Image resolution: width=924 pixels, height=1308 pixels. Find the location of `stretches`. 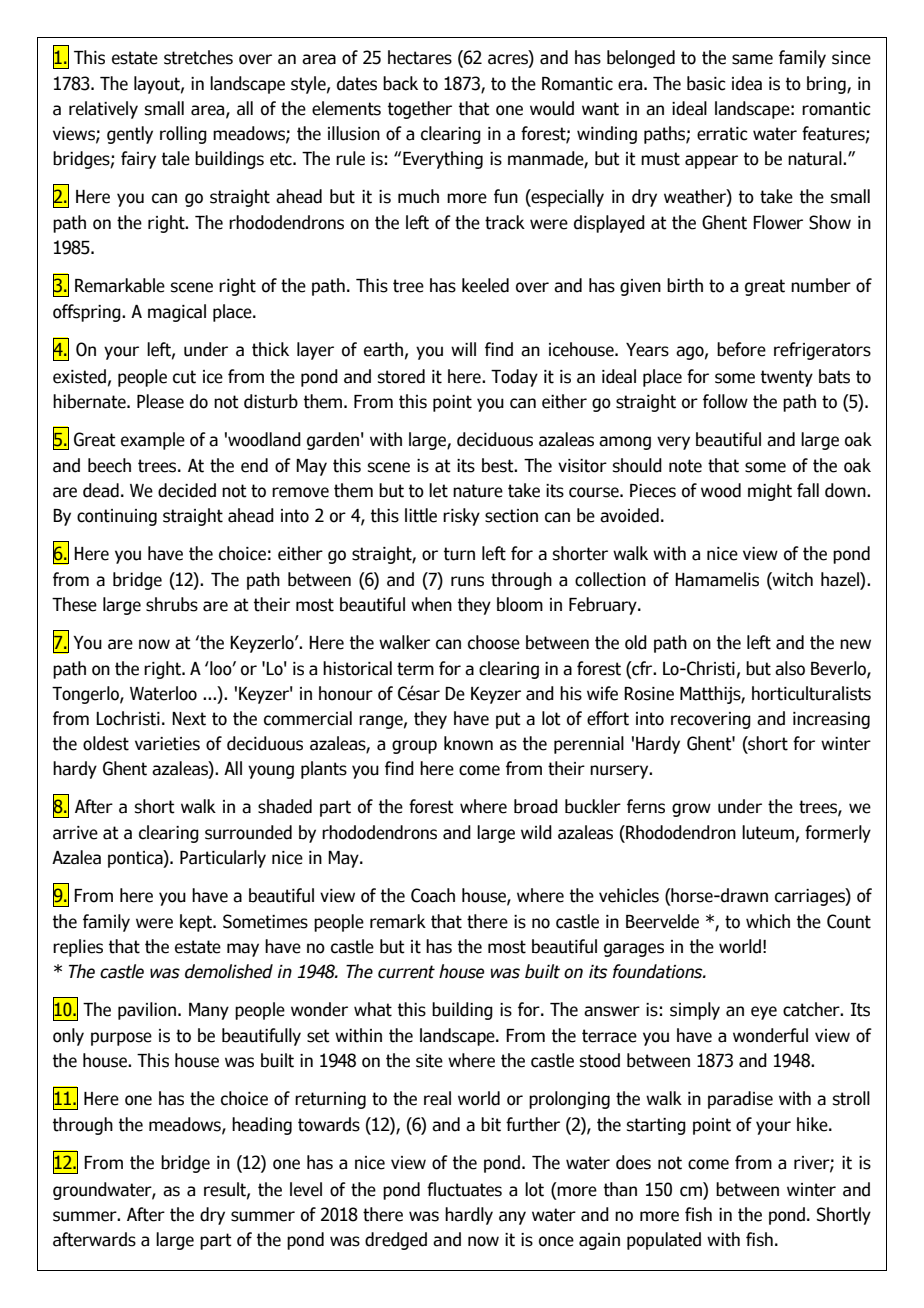

stretches is located at coordinates (198, 57).
